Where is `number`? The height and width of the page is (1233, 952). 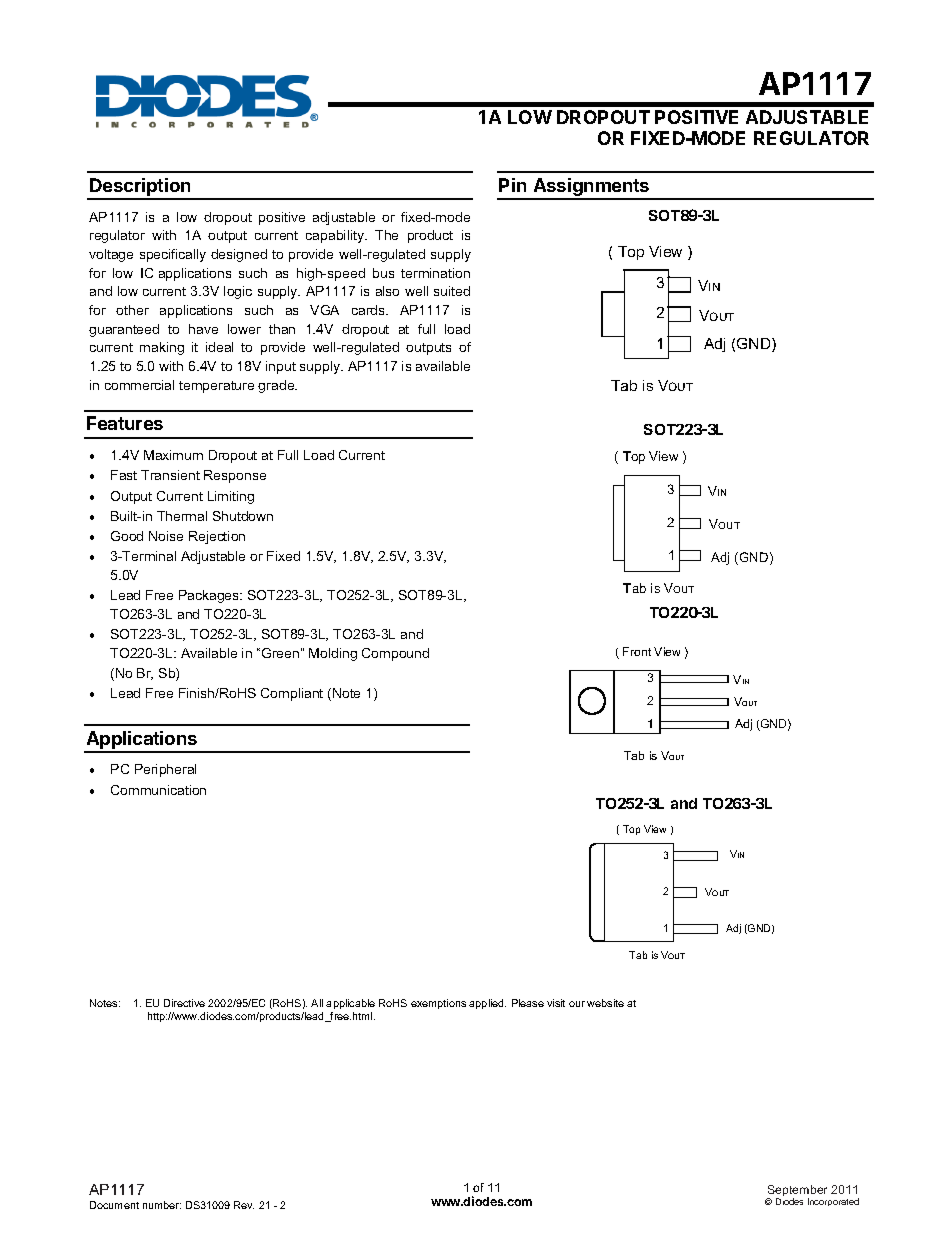
number is located at coordinates (162, 1205).
